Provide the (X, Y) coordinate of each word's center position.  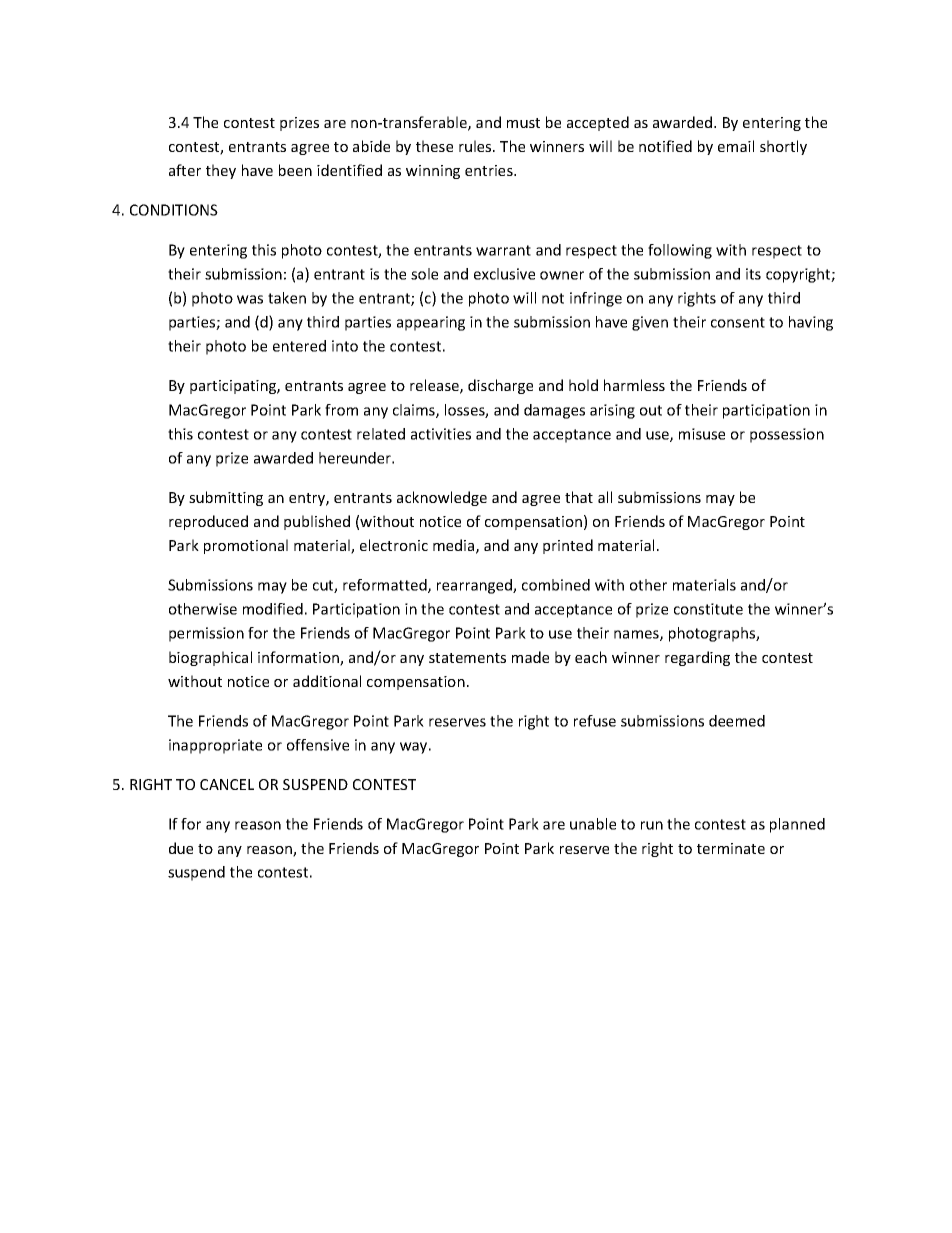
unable (593, 824)
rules (476, 146)
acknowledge (442, 498)
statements (467, 658)
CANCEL (227, 784)
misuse (702, 434)
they (221, 171)
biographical (210, 658)
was (250, 299)
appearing (431, 323)
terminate (731, 848)
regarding (697, 658)
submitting (226, 498)
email (736, 146)
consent (738, 322)
